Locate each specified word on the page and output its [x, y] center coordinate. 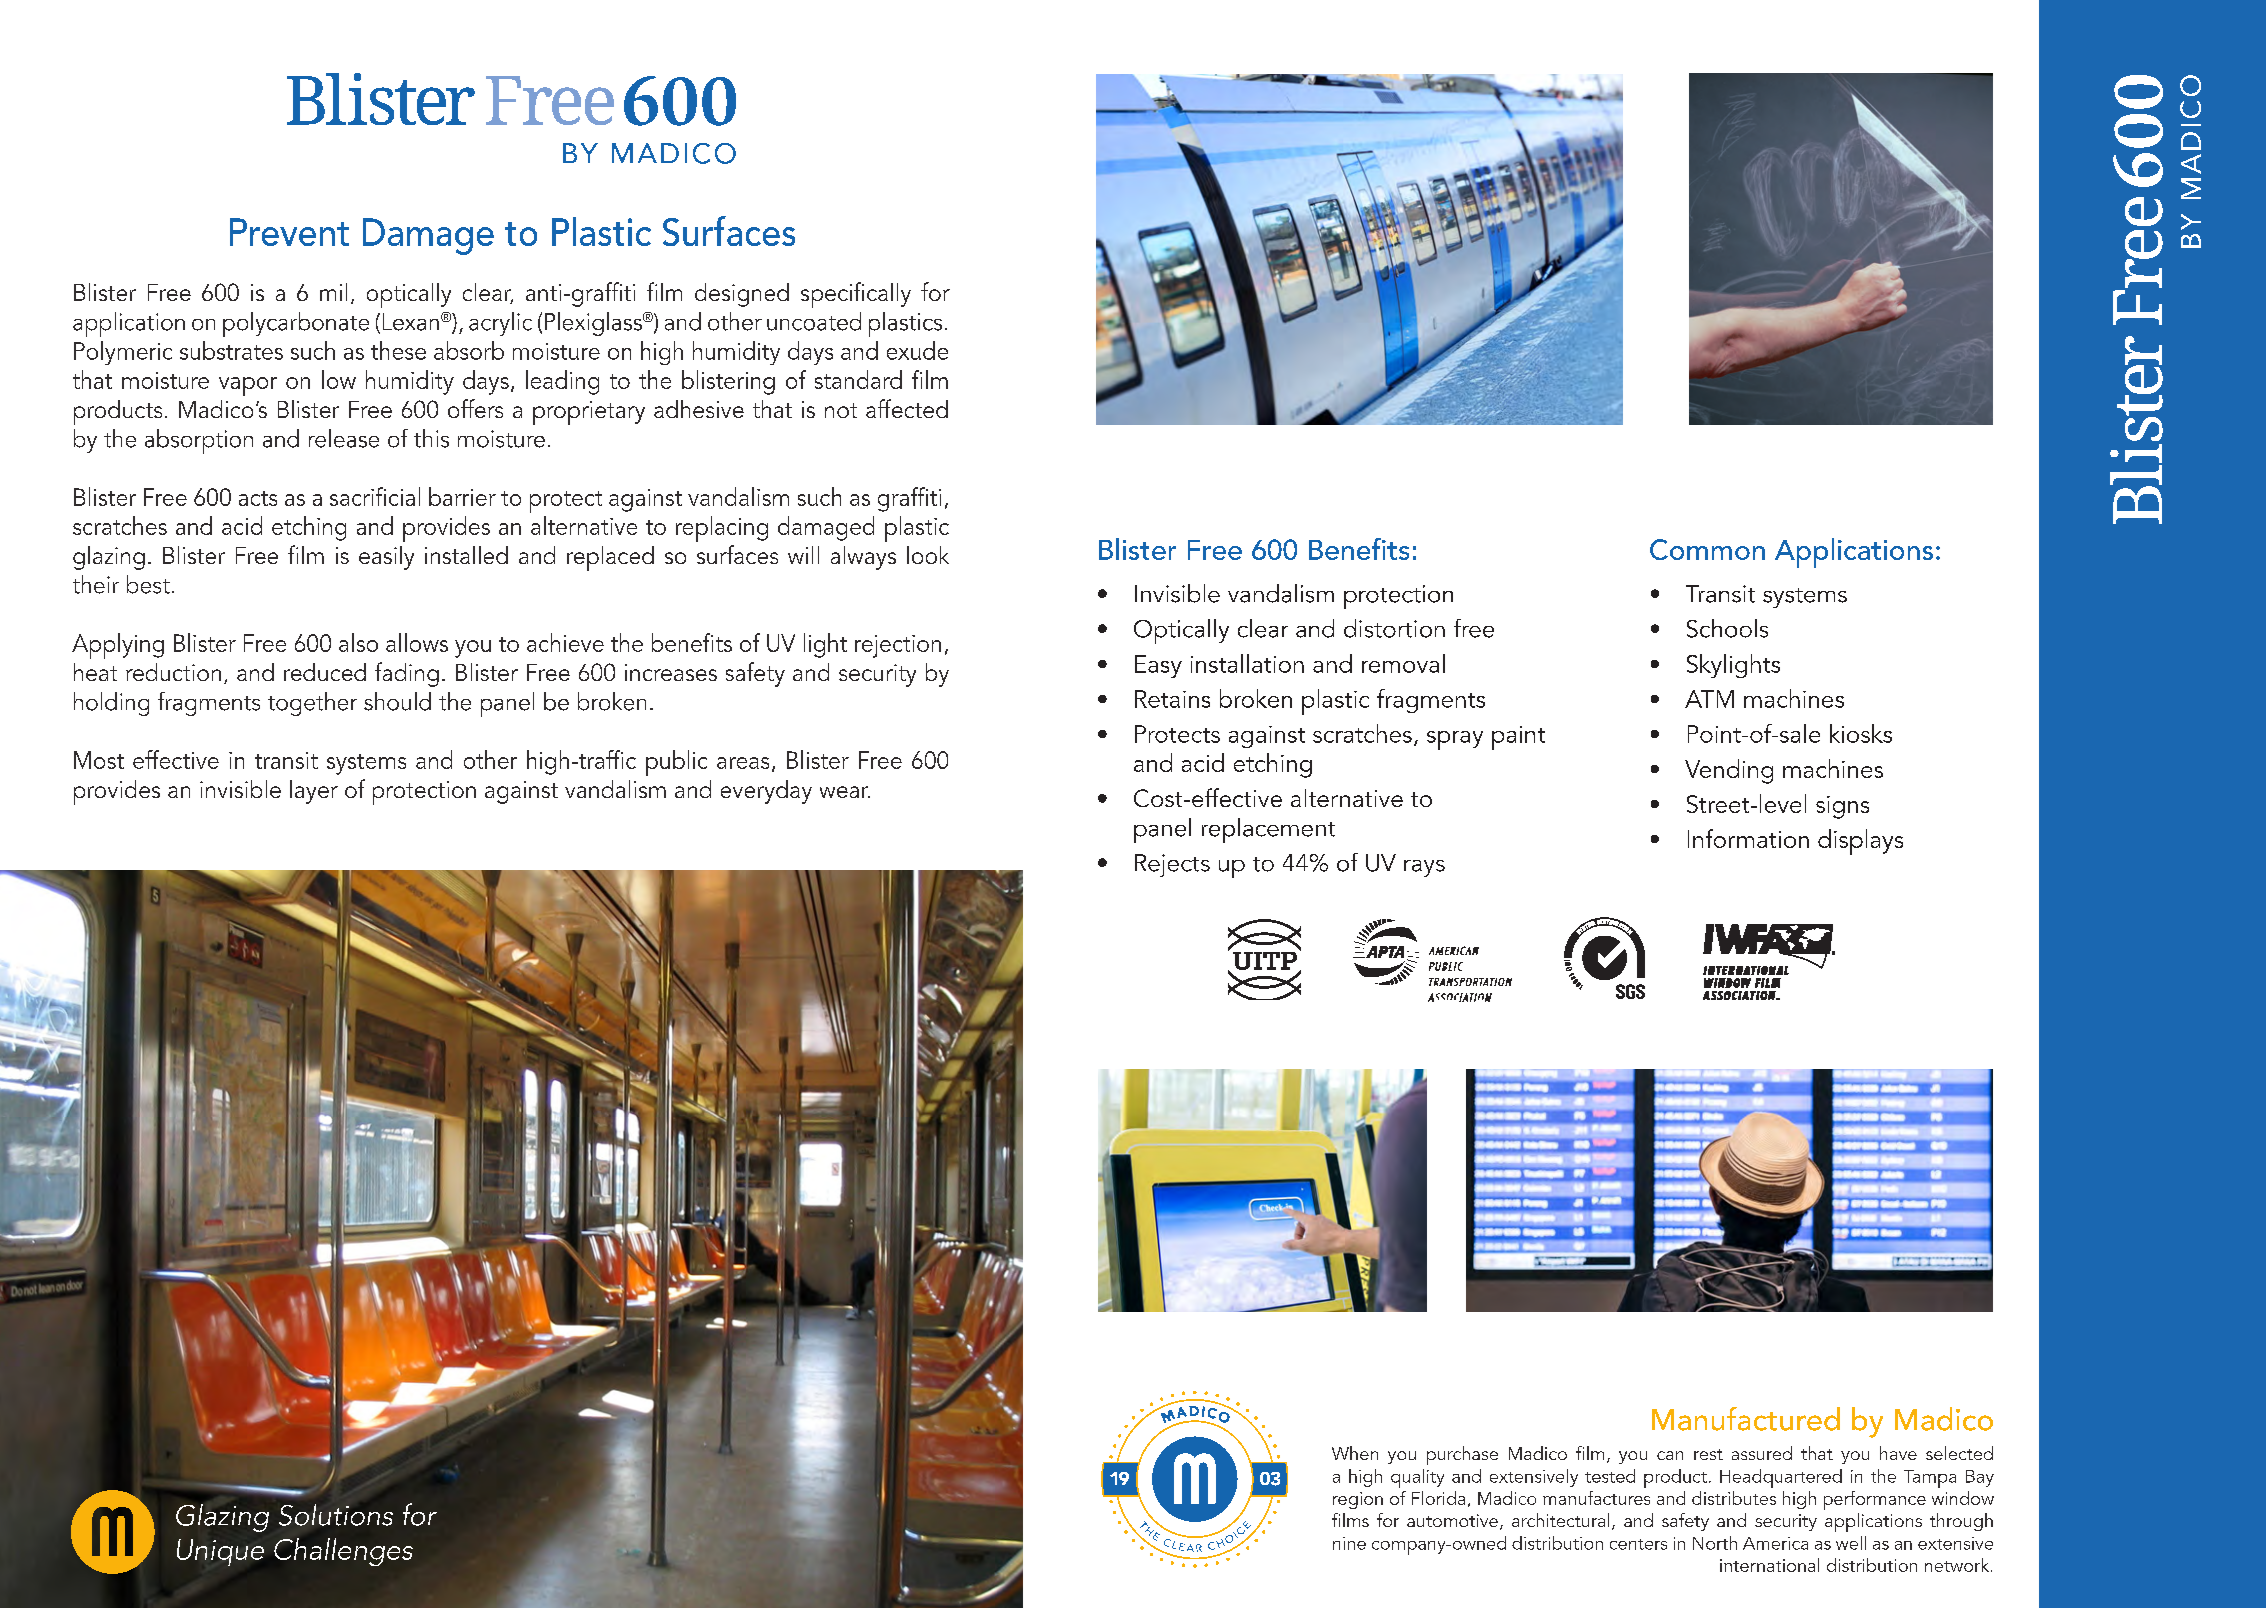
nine [1349, 1543]
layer [314, 792]
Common [1707, 549]
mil [333, 292]
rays [1424, 868]
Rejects [1172, 865]
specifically [856, 295]
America [1775, 1543]
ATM [1709, 699]
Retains [1172, 699]
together [312, 704]
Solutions [336, 1515]
